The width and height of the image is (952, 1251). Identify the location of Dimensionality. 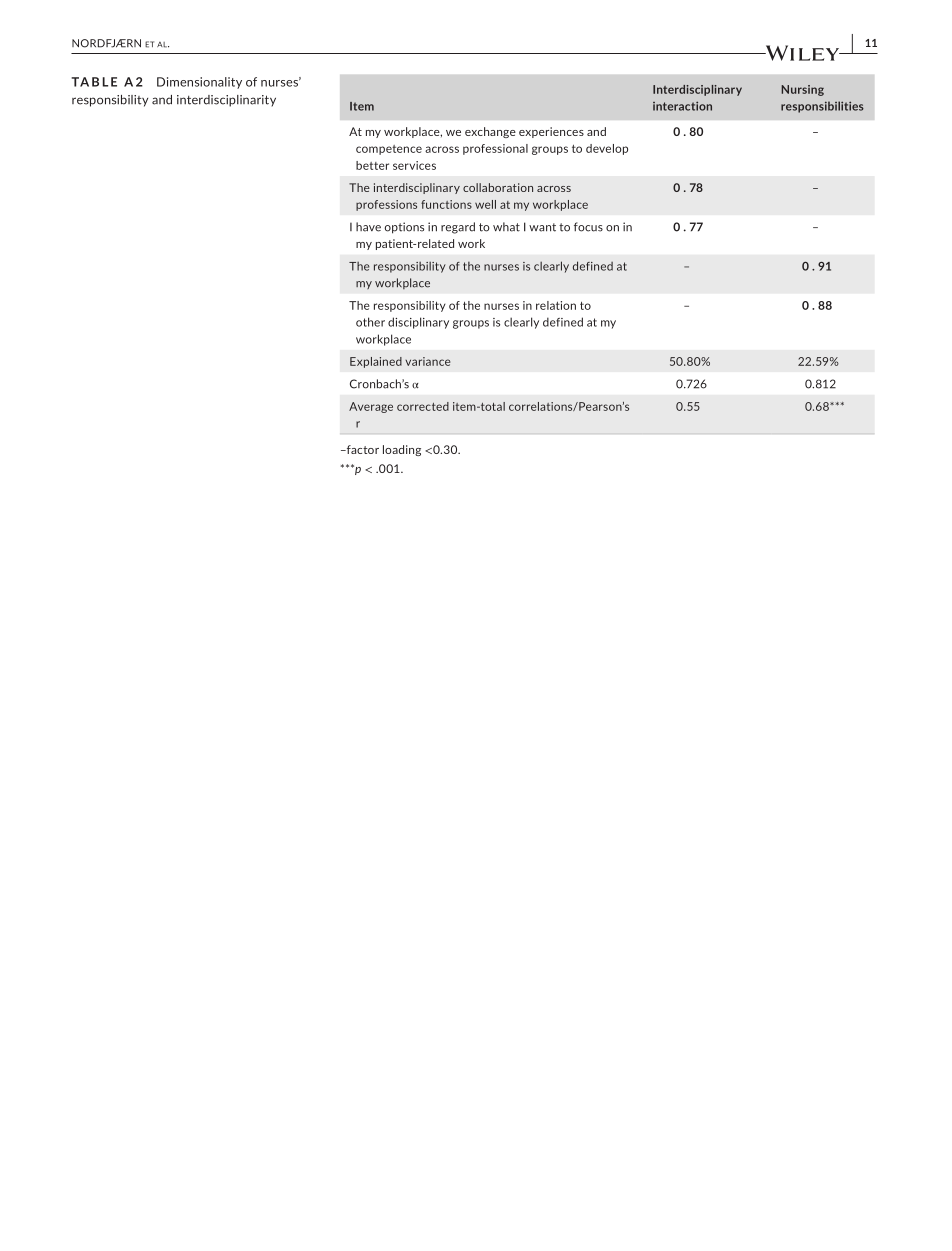
(199, 83).
